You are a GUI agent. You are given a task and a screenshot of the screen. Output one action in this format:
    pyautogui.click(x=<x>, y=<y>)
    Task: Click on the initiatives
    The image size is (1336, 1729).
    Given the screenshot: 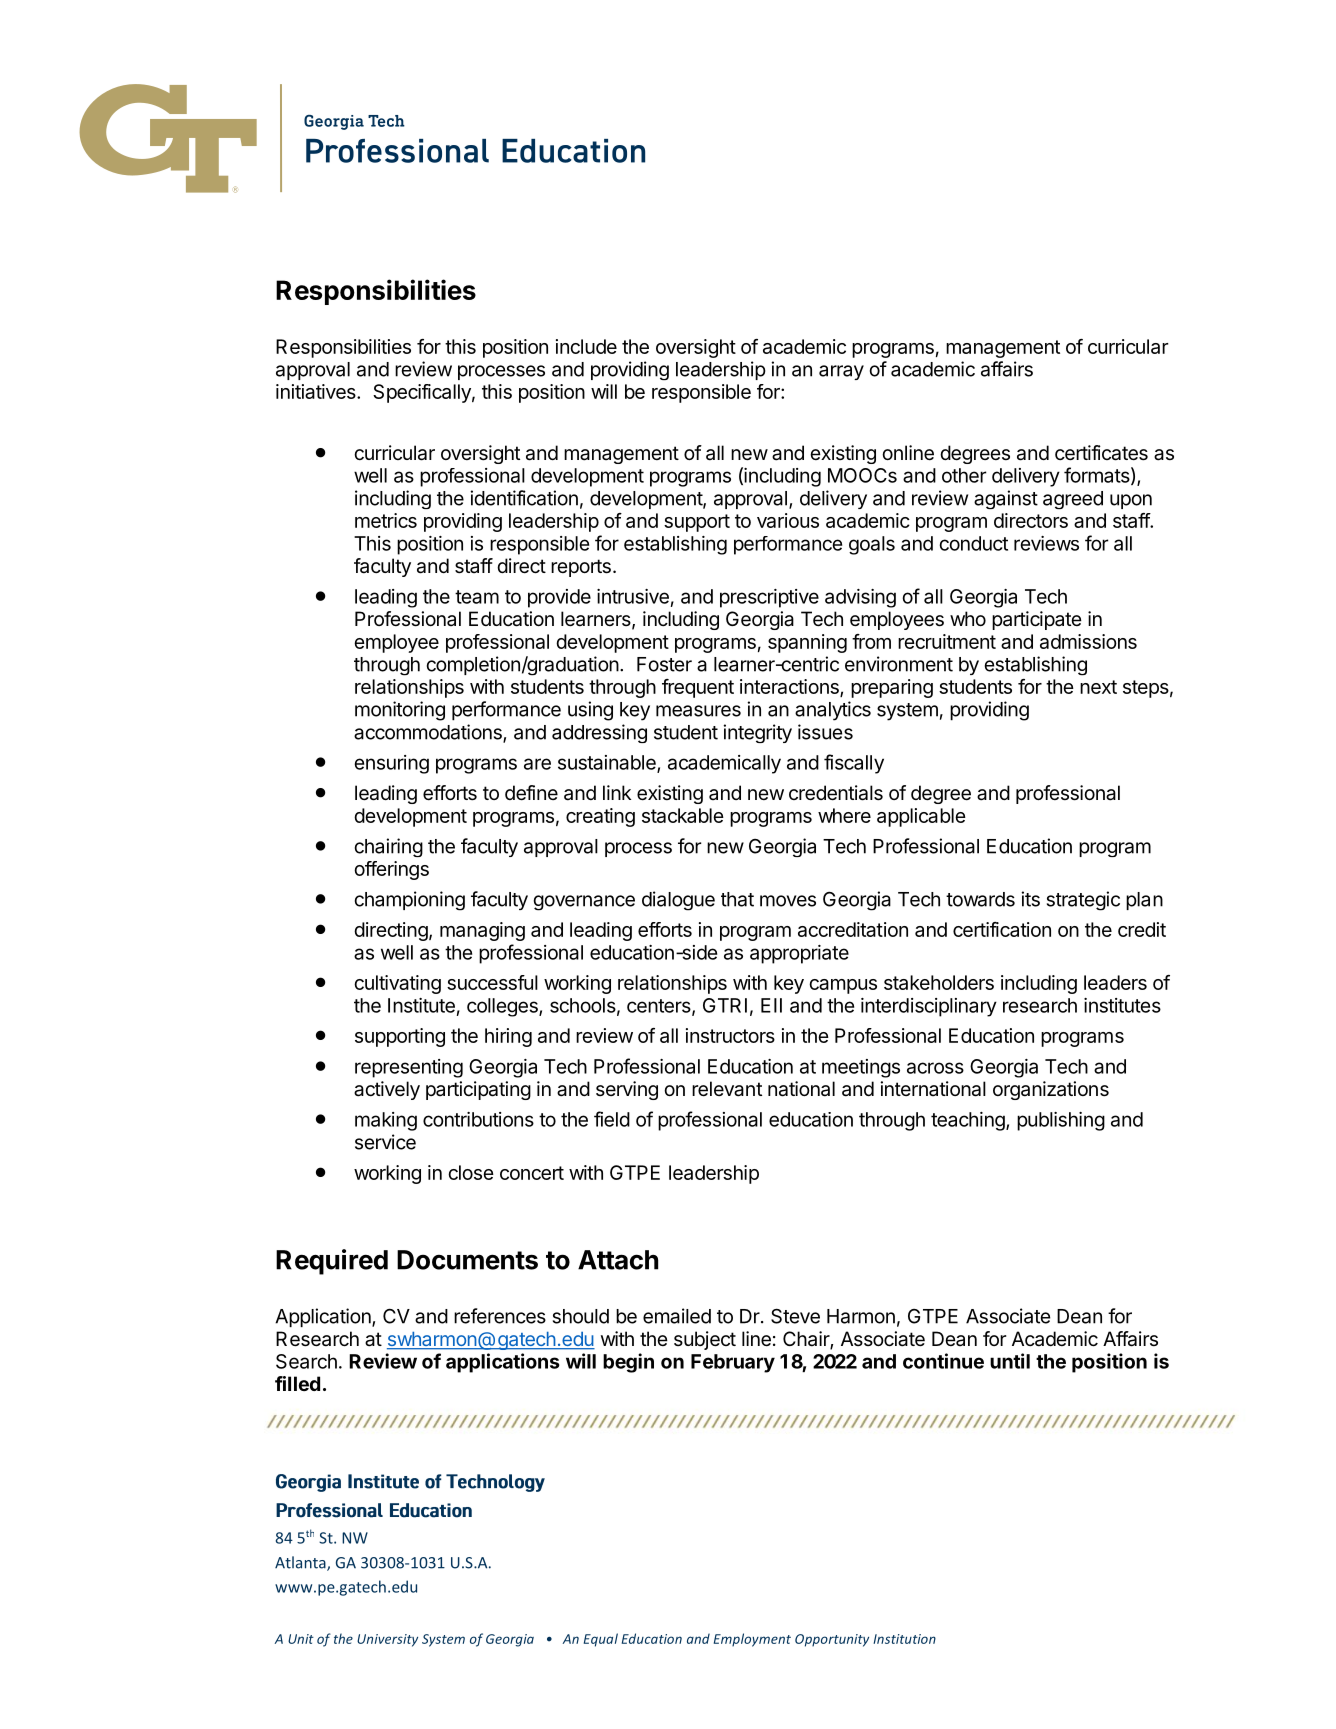 What is the action you would take?
    pyautogui.click(x=317, y=391)
